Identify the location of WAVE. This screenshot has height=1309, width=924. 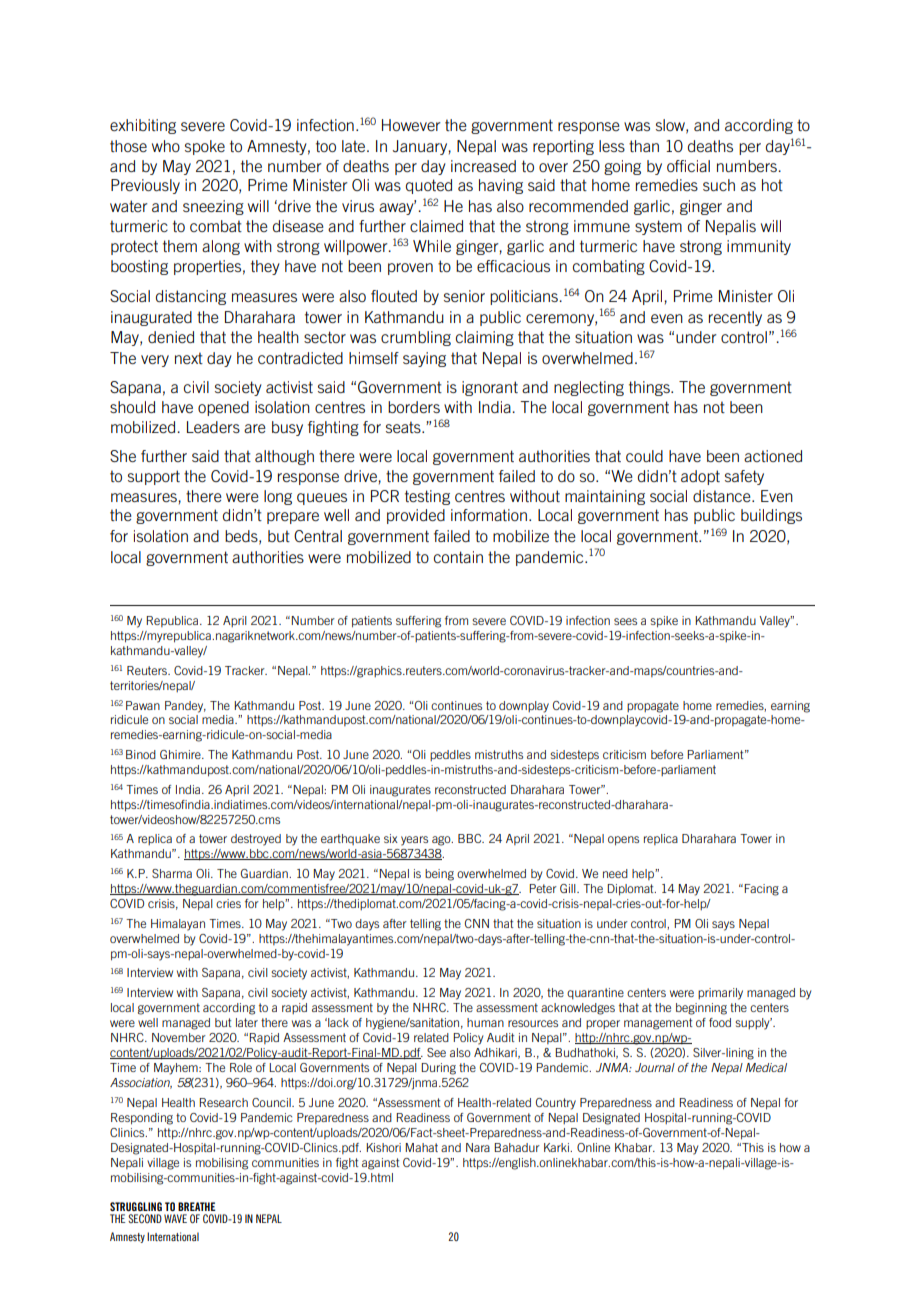
(175, 1218).
